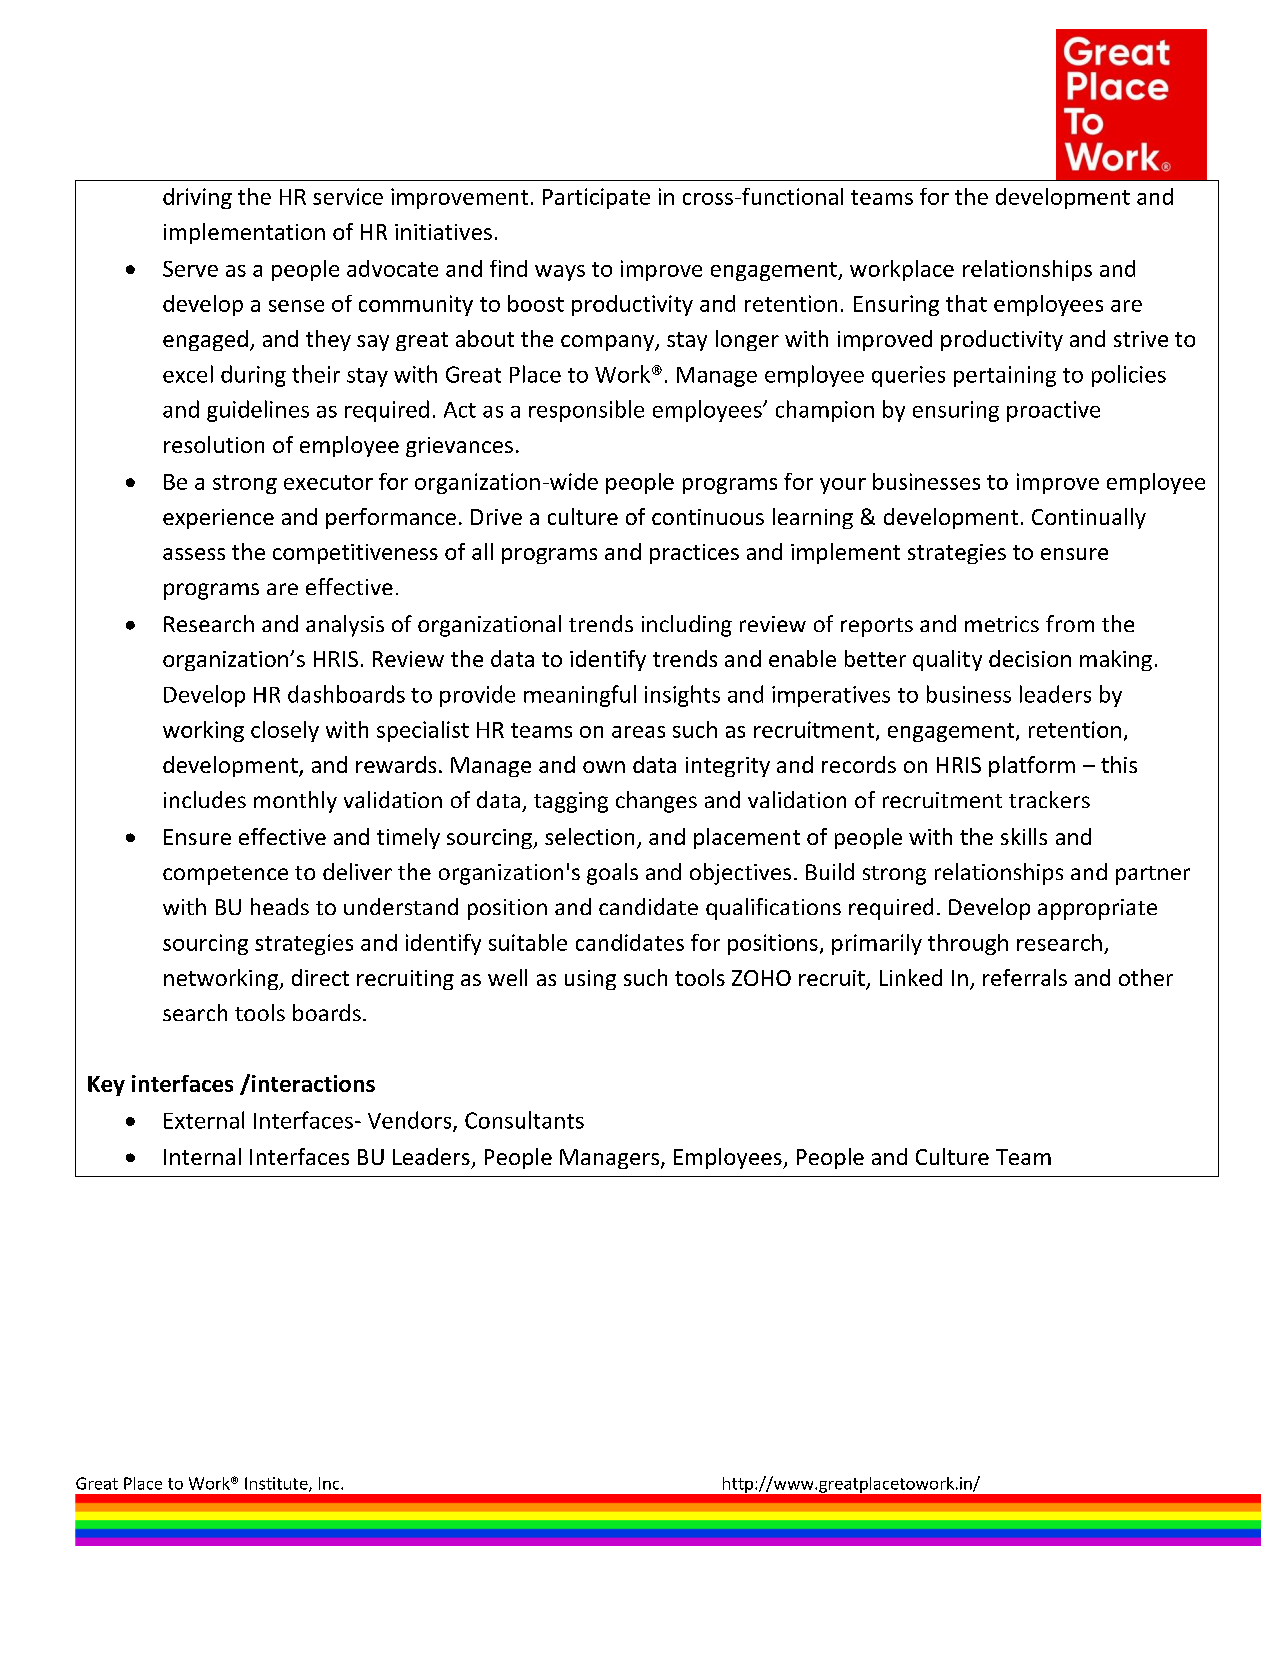  I want to click on driving, so click(197, 198).
